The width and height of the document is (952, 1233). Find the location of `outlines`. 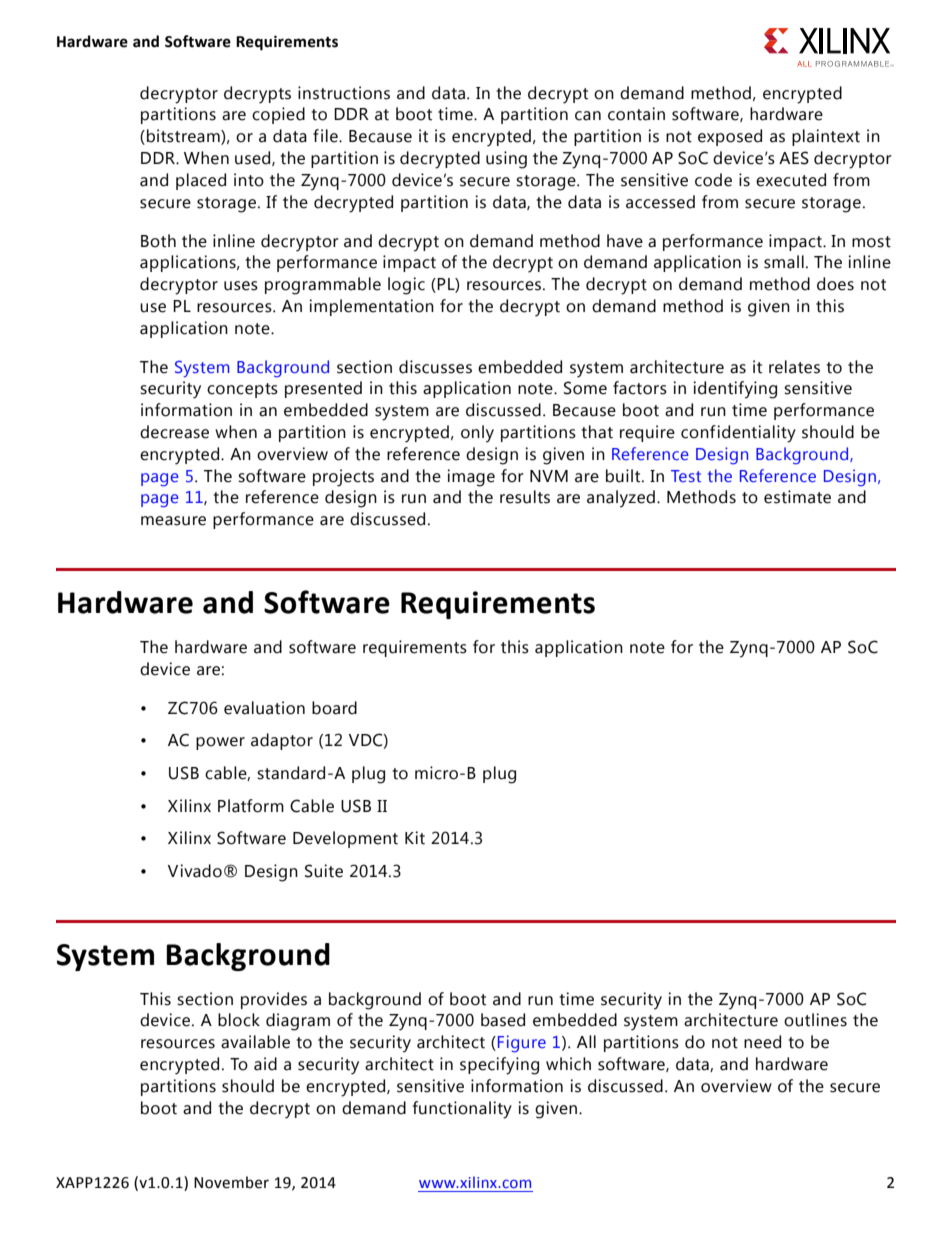

outlines is located at coordinates (815, 1020).
